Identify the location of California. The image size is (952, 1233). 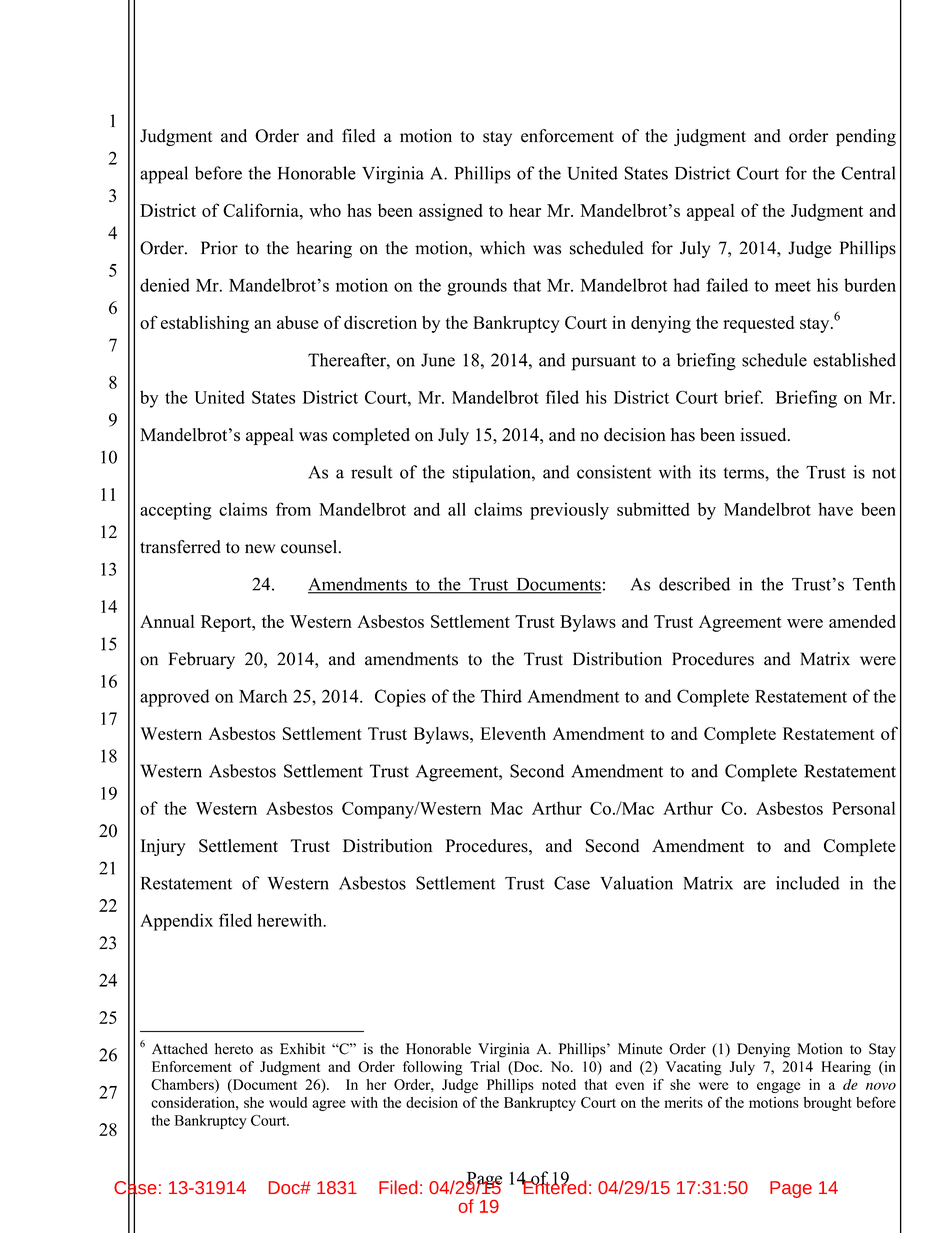
(262, 210).
